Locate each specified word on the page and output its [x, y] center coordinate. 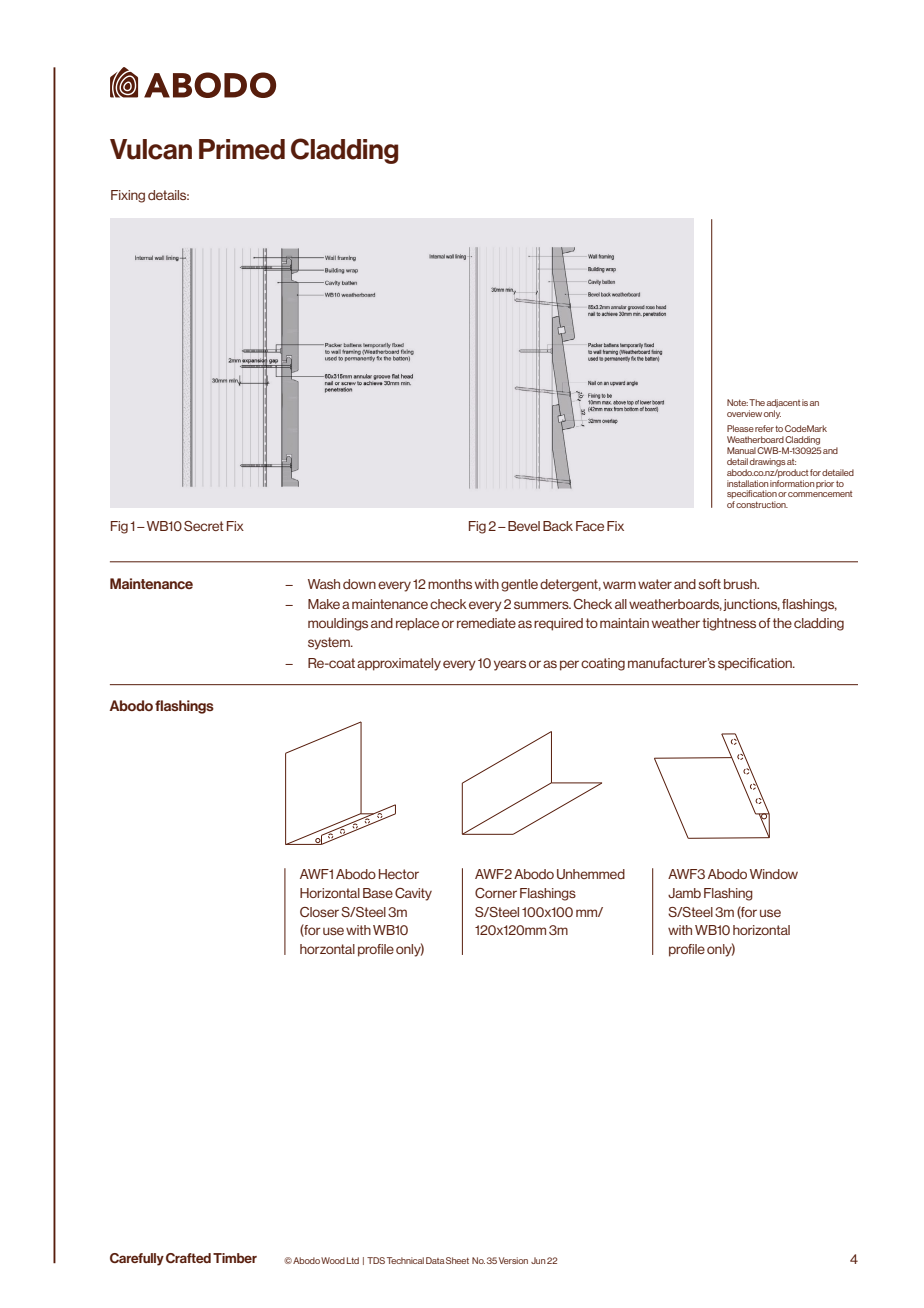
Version [513, 1260]
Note [737, 402]
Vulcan [151, 149]
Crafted [188, 1258]
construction [762, 504]
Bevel [524, 526]
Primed [242, 149]
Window [774, 874]
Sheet [457, 1260]
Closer [319, 912]
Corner [496, 893]
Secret [204, 526]
